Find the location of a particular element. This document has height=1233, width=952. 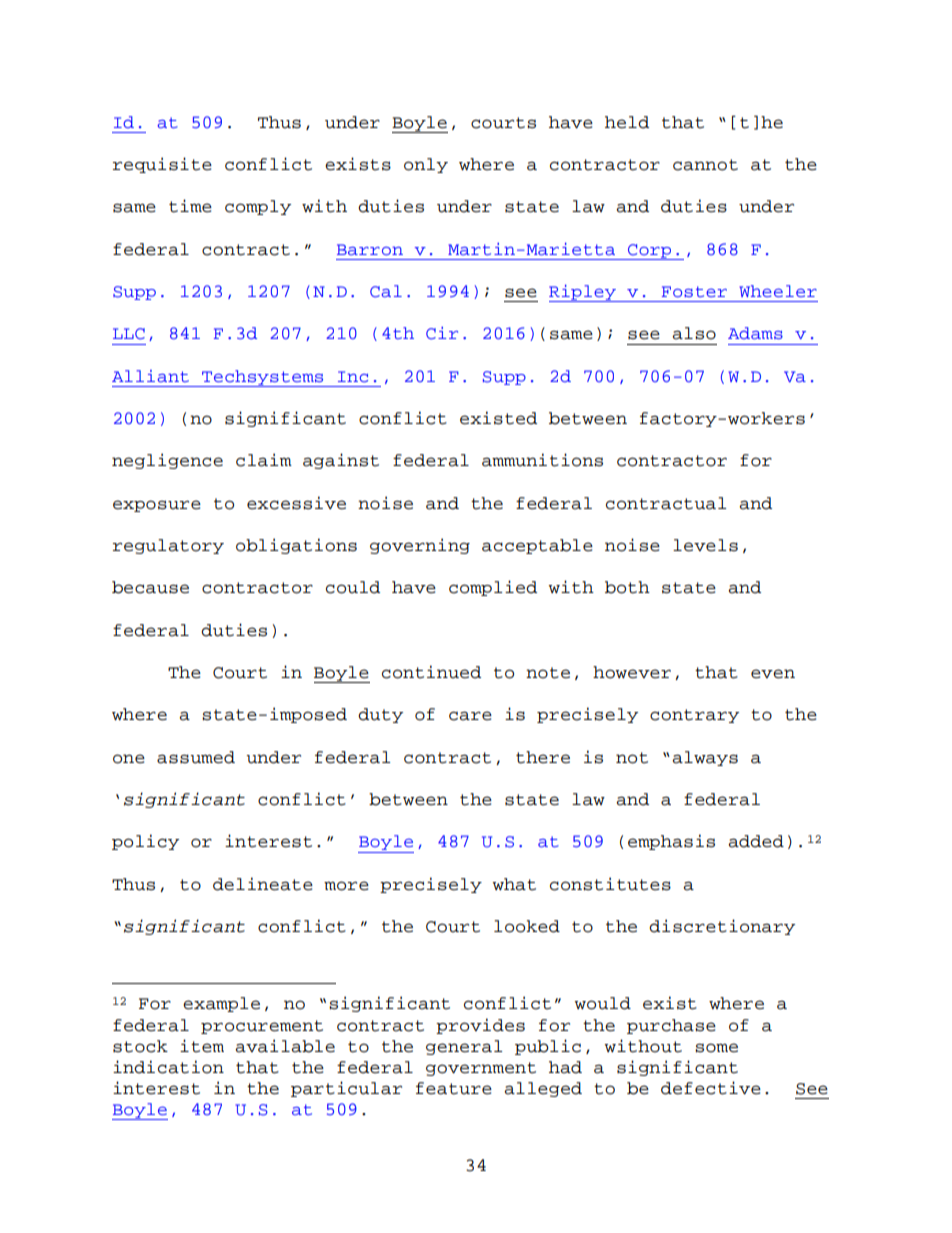

emphasis is located at coordinates (671, 842).
